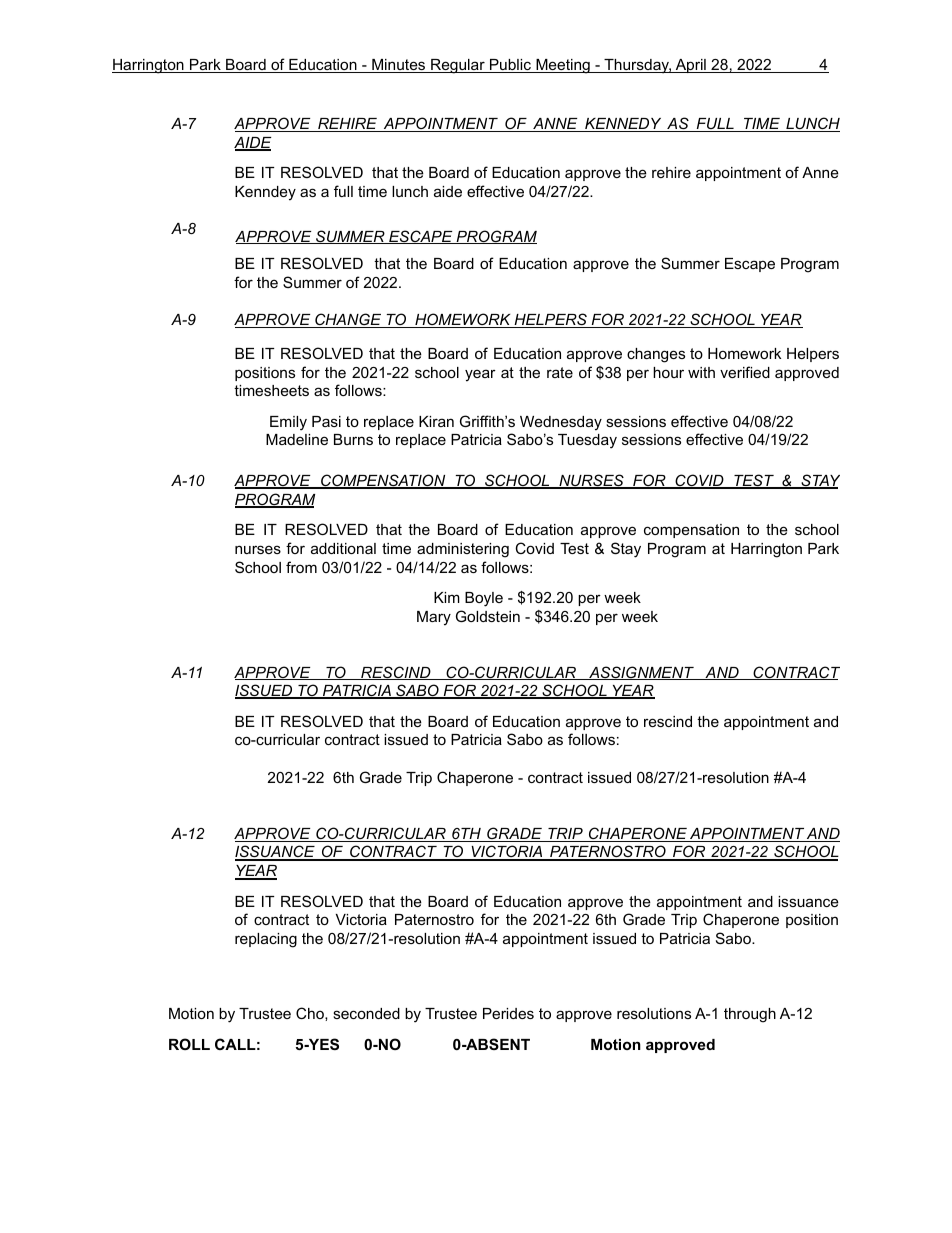 This page has width=952, height=1233. I want to click on administering, so click(463, 550).
